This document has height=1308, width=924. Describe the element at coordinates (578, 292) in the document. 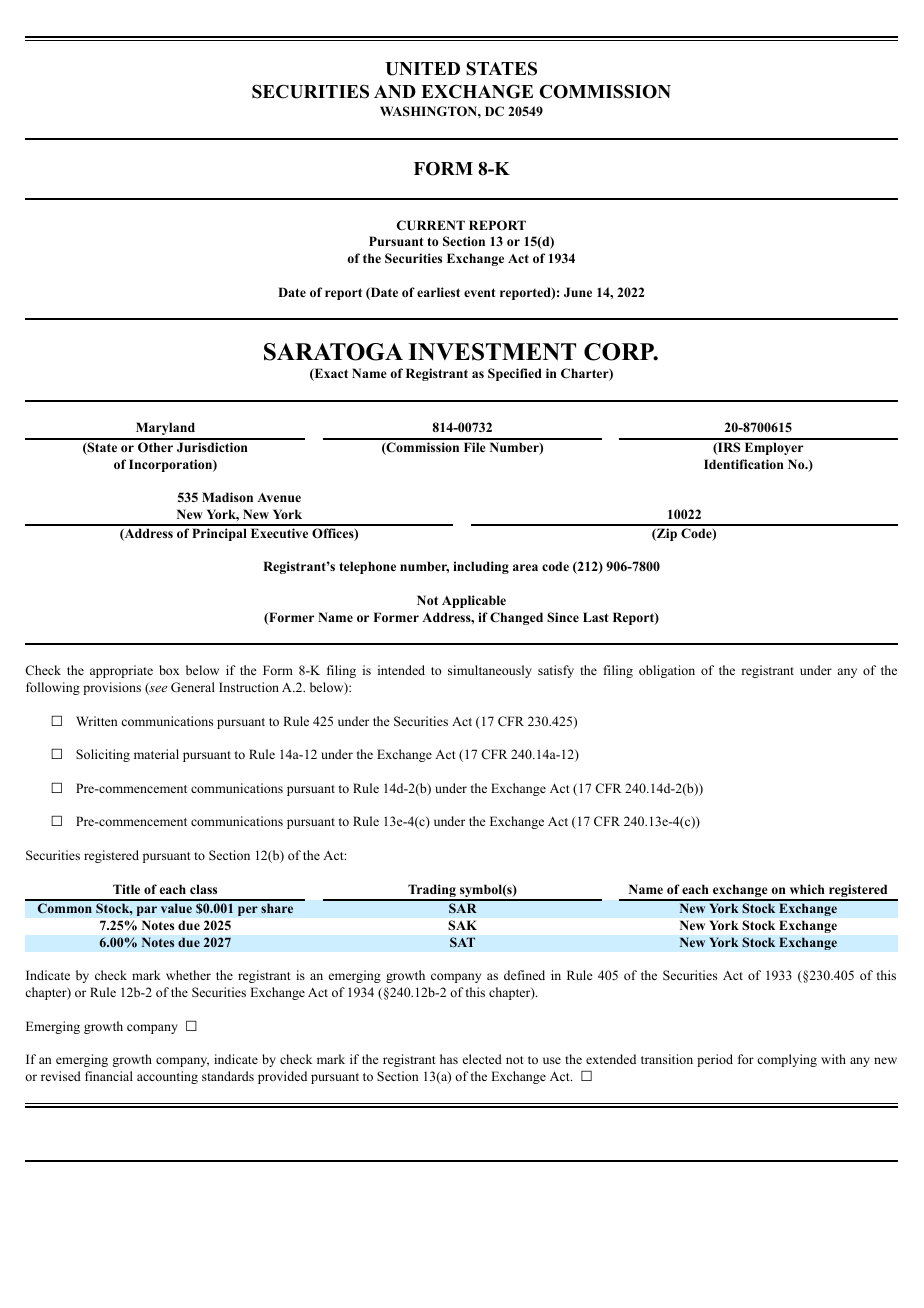

I see `June` at that location.
